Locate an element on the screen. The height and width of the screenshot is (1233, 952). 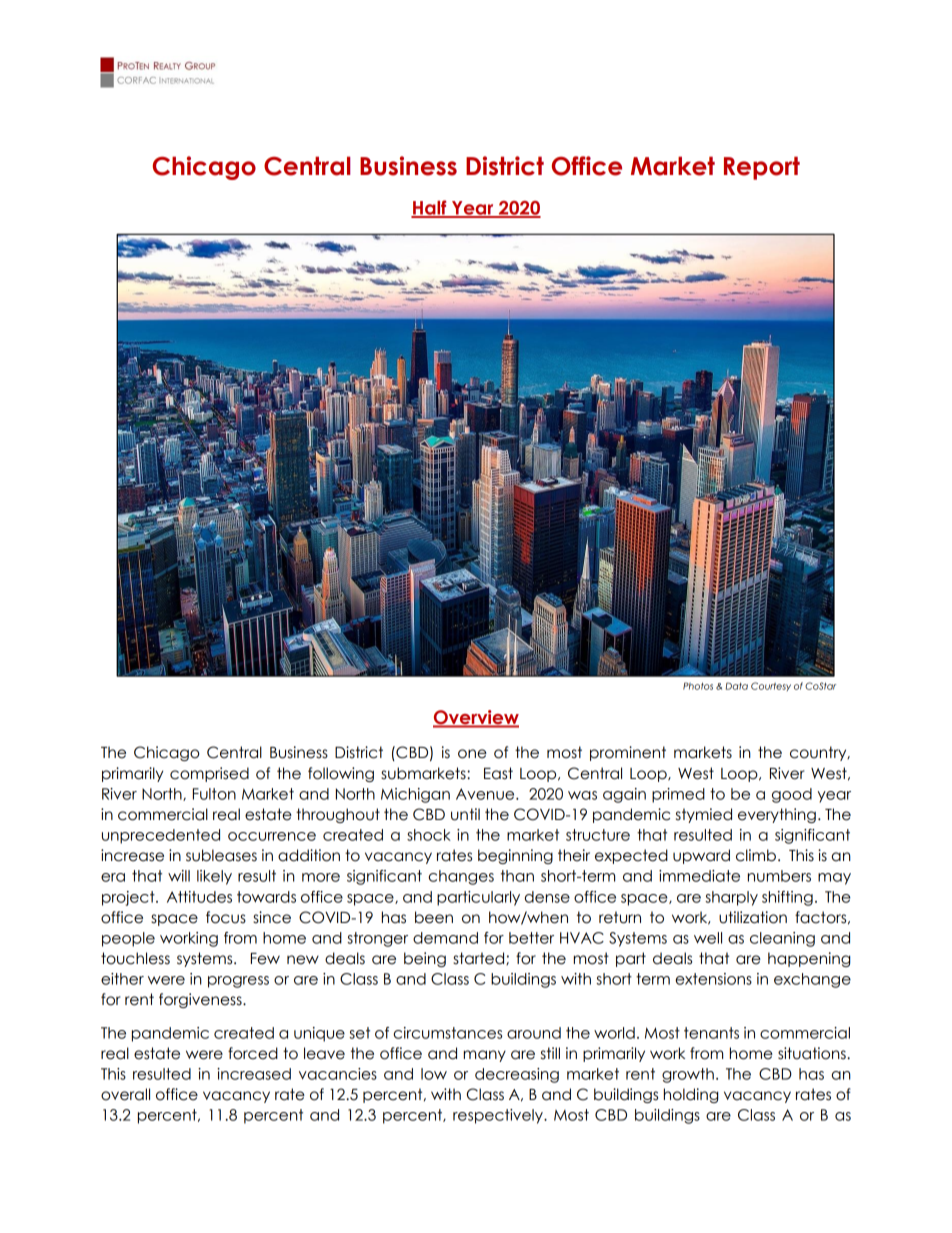
Data is located at coordinates (737, 686).
